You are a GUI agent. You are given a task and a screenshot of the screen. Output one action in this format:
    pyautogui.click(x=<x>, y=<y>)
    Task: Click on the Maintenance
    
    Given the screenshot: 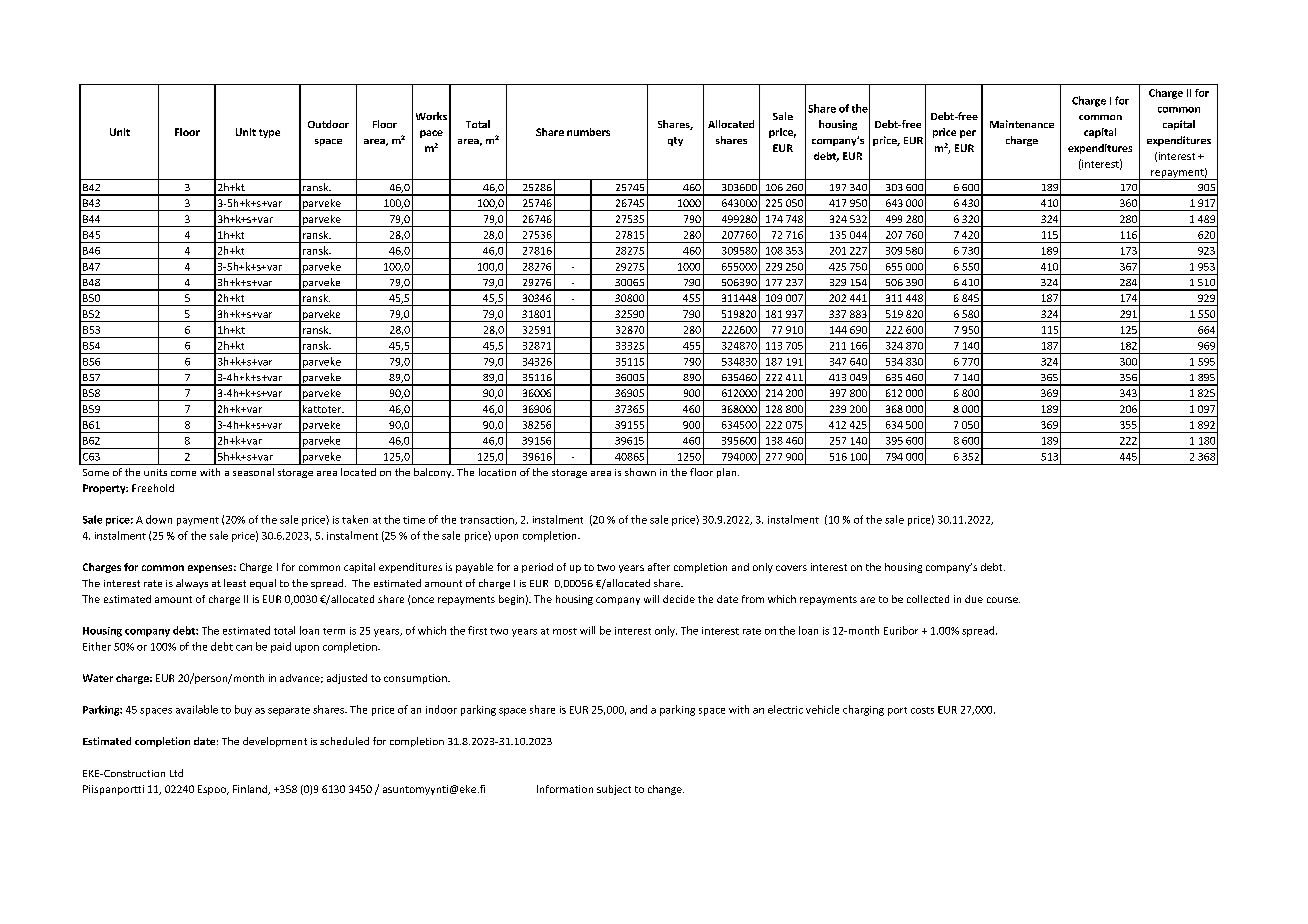 What is the action you would take?
    pyautogui.click(x=1022, y=124)
